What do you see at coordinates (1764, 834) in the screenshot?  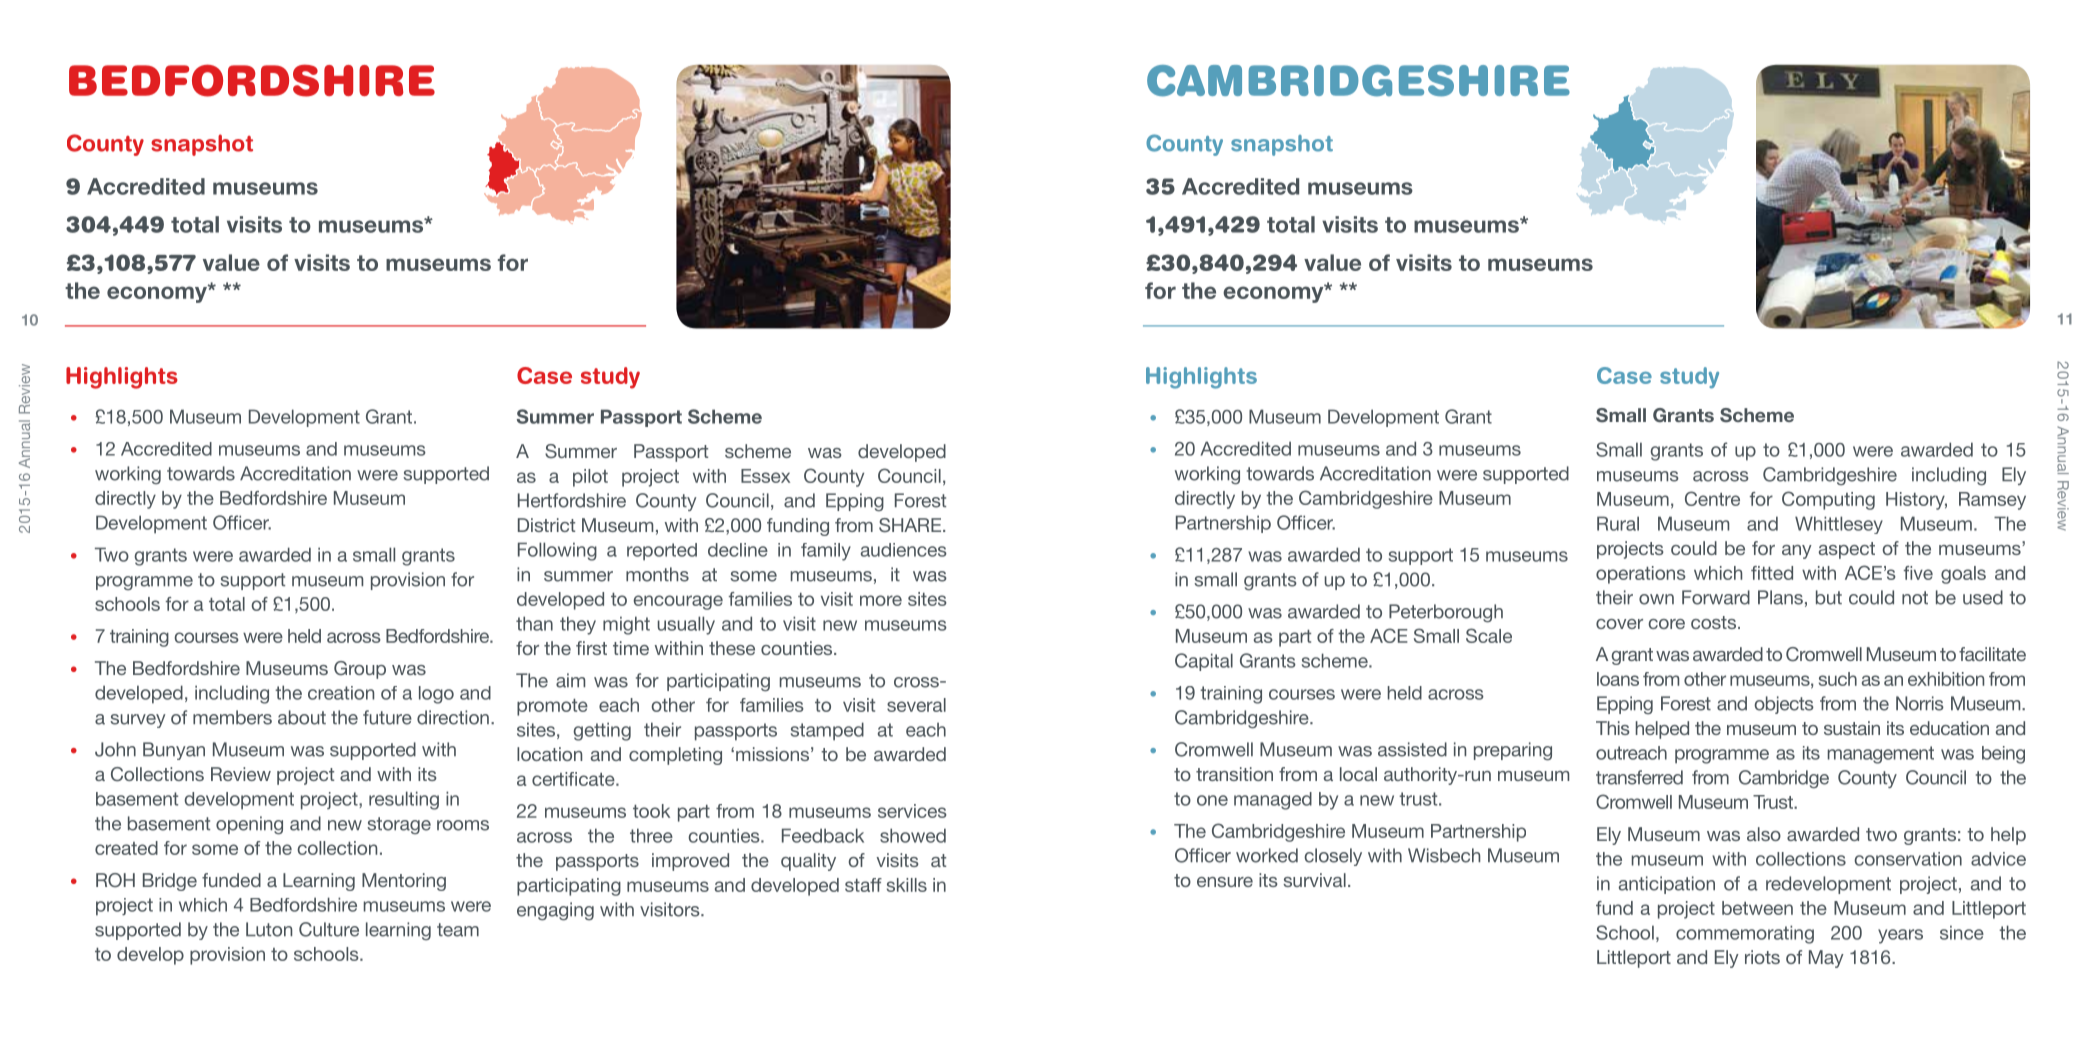 I see `also` at bounding box center [1764, 834].
